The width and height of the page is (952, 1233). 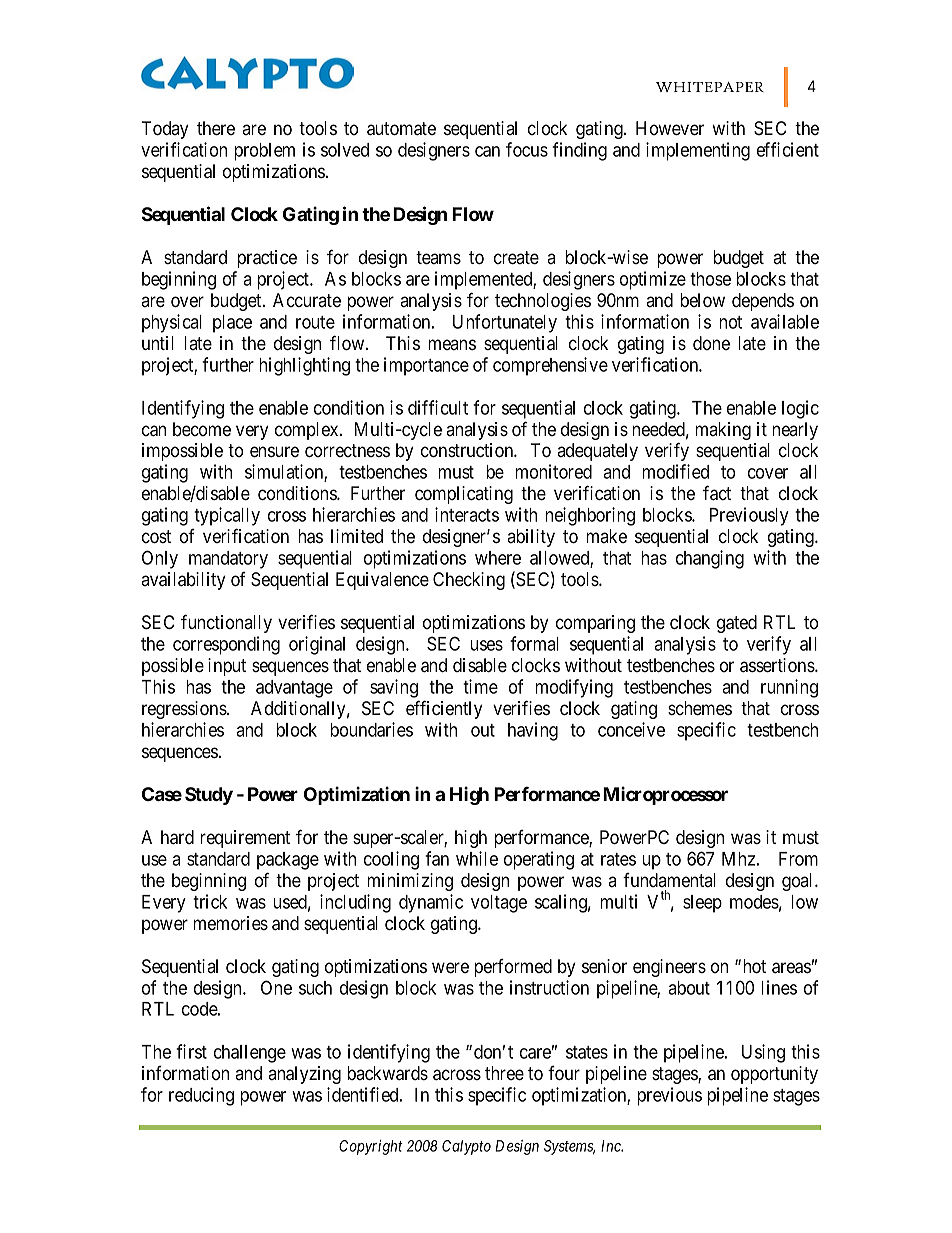 I want to click on three, so click(x=504, y=1073).
